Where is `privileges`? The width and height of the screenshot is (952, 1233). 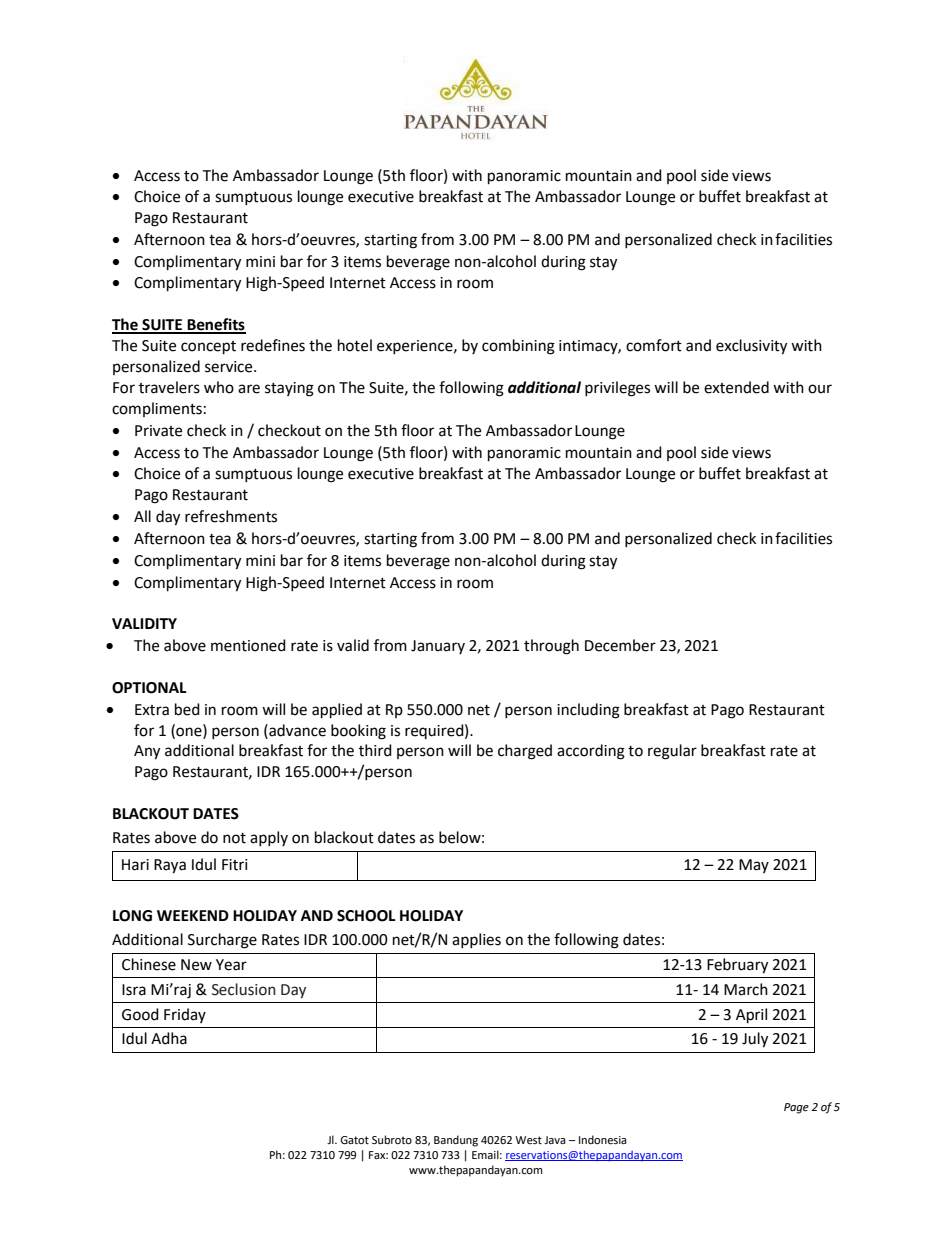
privileges is located at coordinates (617, 389).
